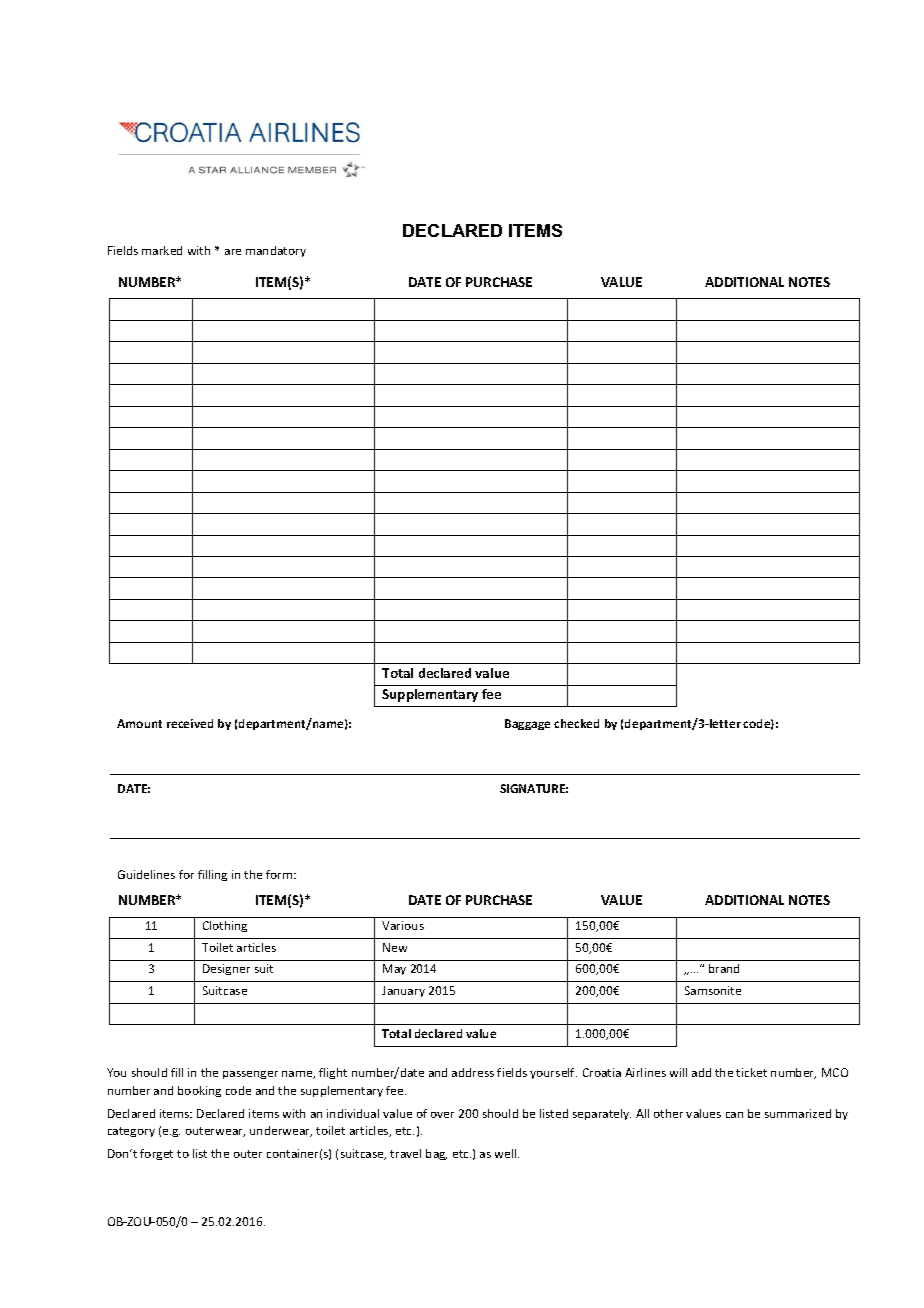 The height and width of the screenshot is (1308, 924). I want to click on Clothing, so click(225, 926).
